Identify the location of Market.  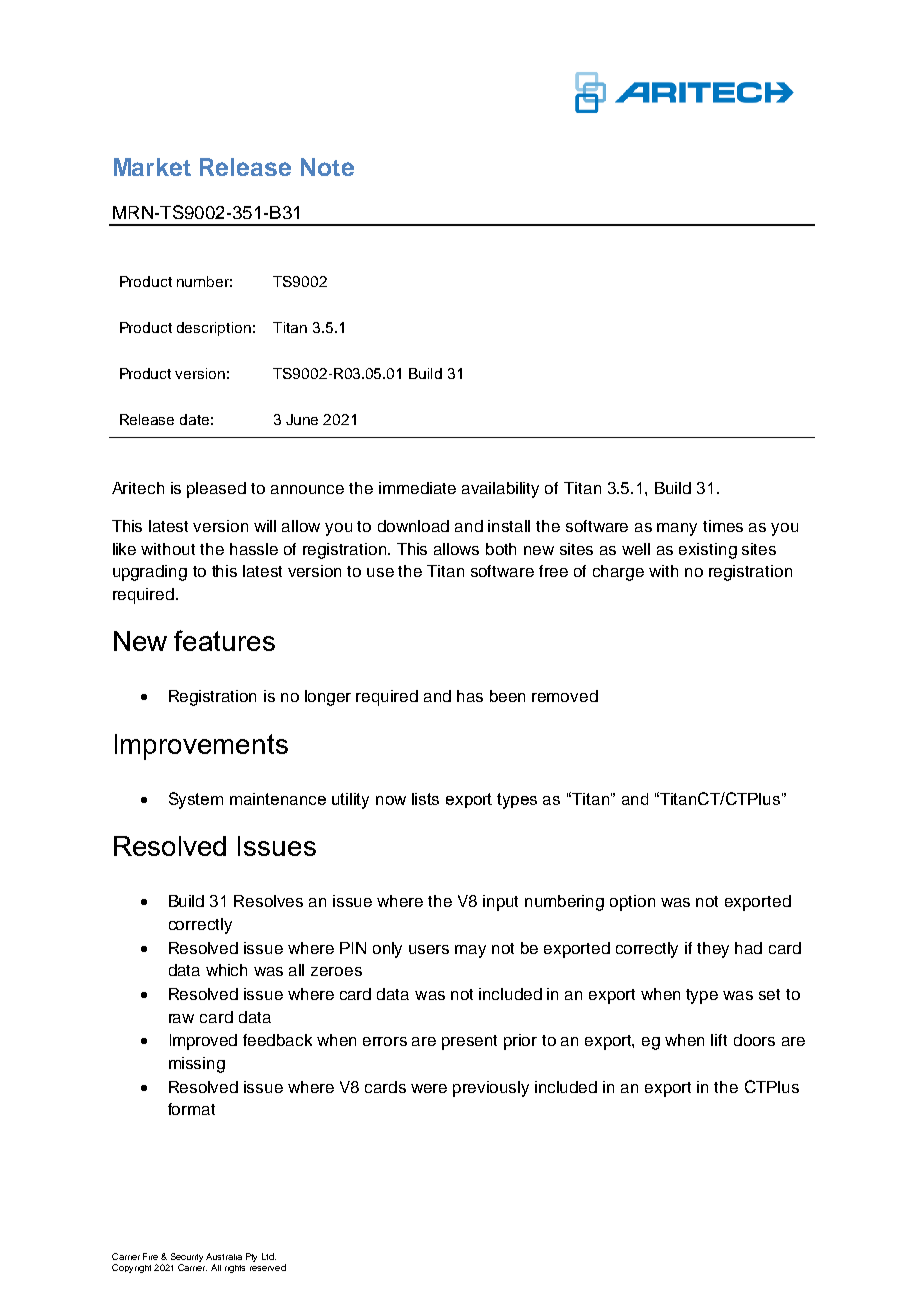
(152, 167).
